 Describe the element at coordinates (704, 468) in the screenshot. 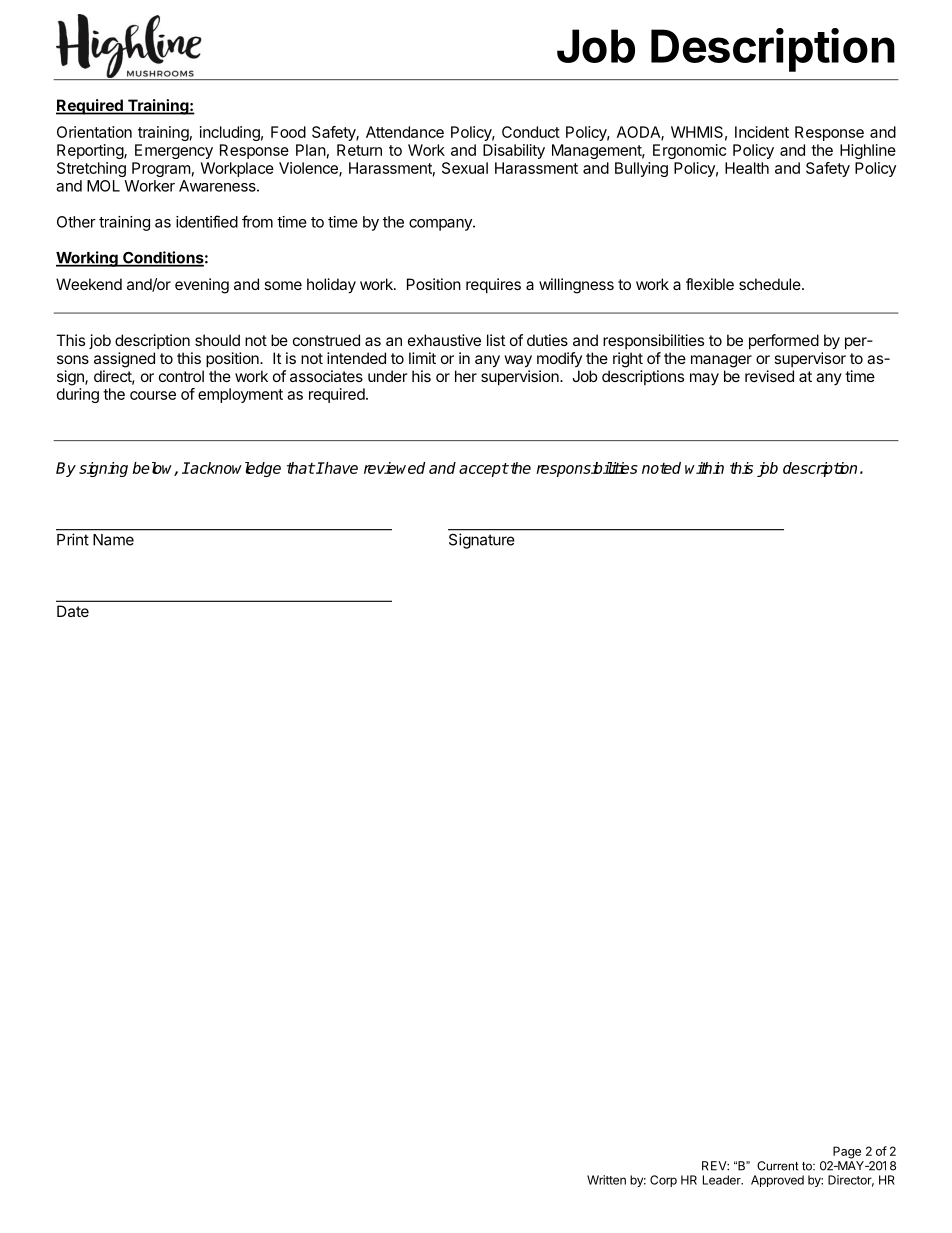

I see `within` at that location.
